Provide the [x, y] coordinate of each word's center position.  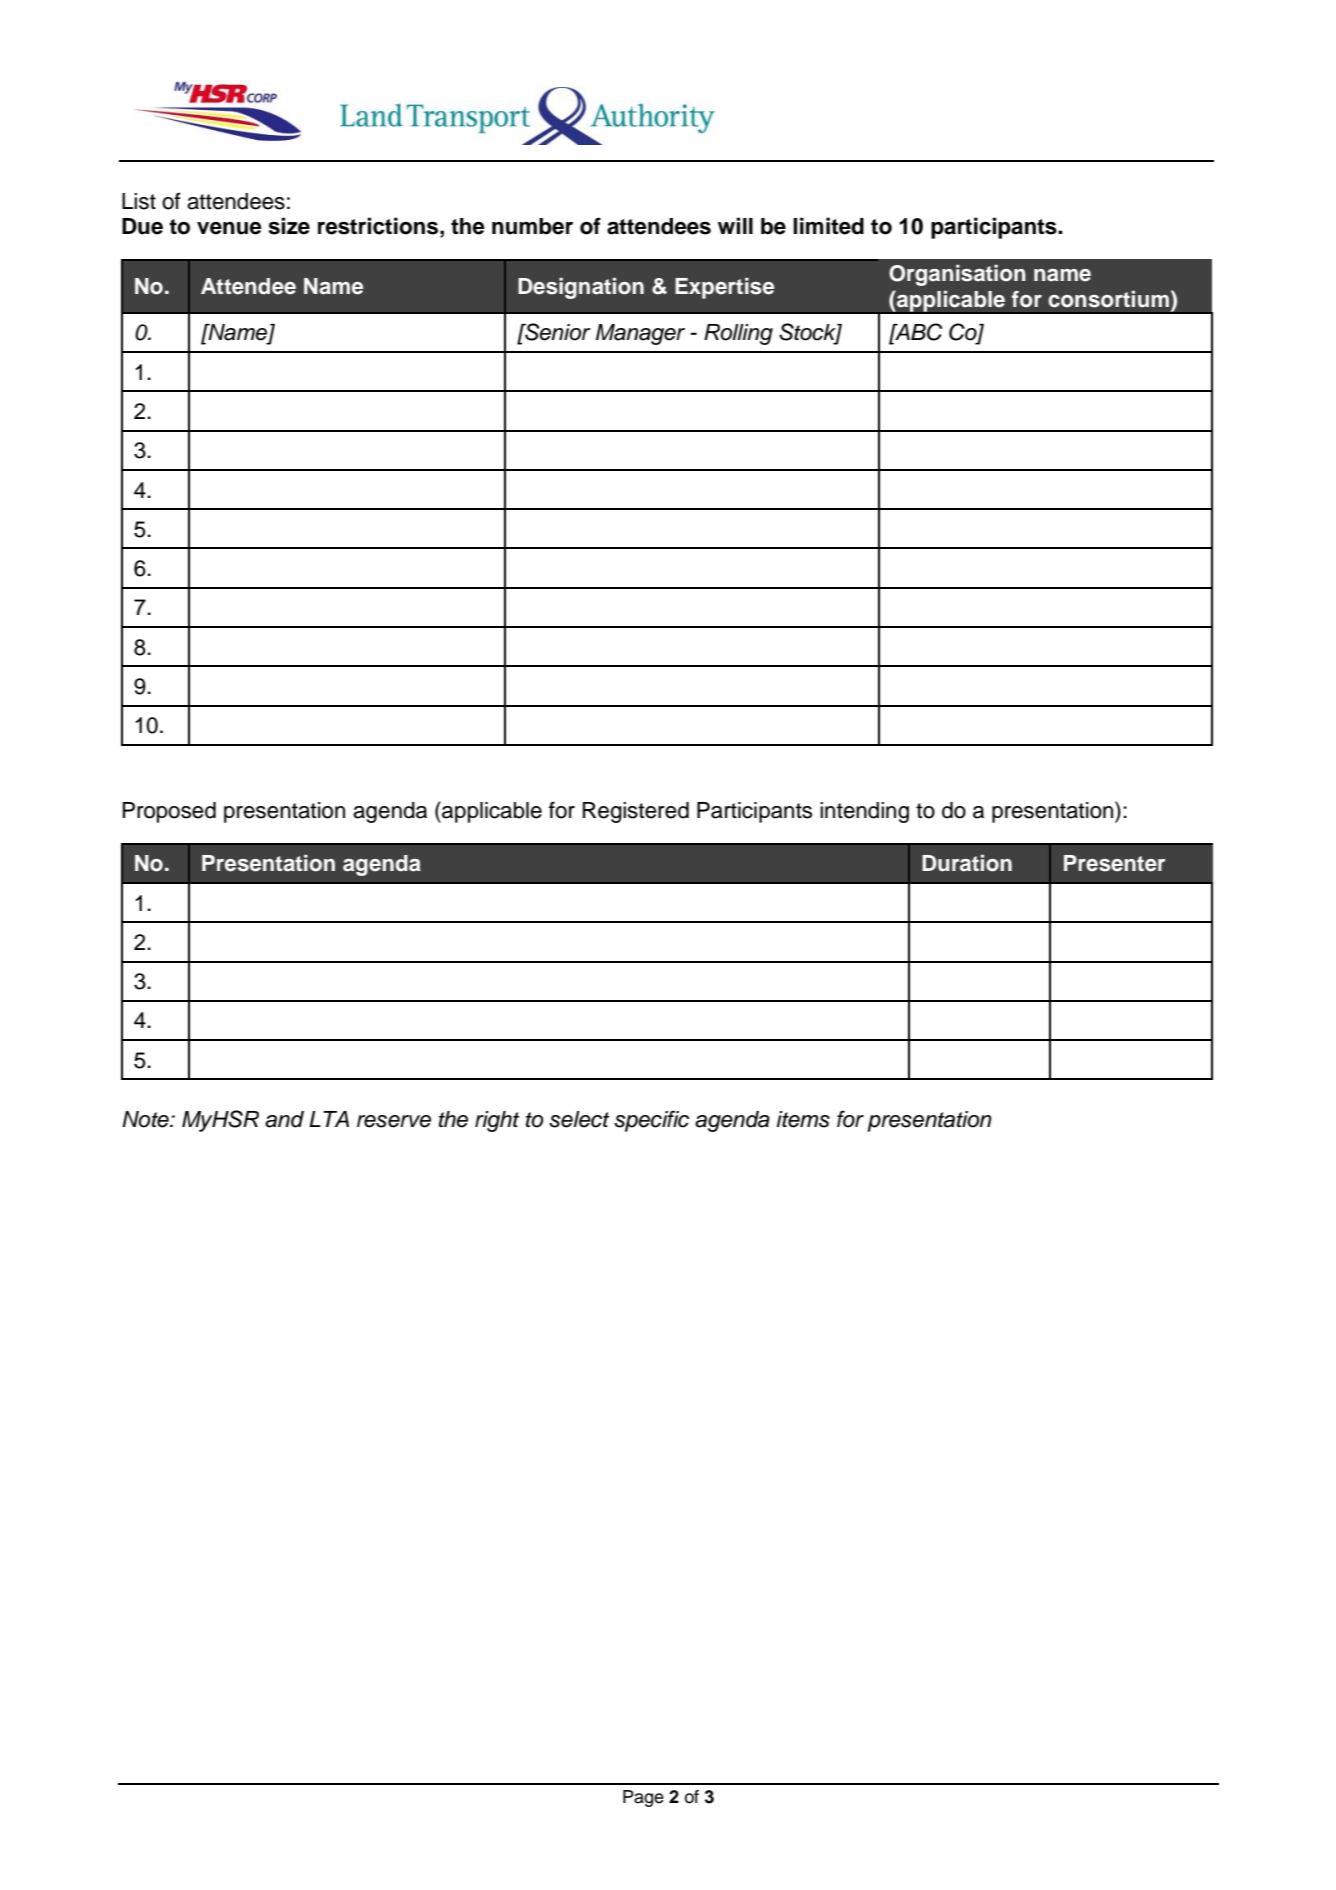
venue [229, 228]
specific [651, 1121]
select [579, 1119]
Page [643, 1798]
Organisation [957, 275]
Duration [967, 863]
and [284, 1119]
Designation [581, 288]
